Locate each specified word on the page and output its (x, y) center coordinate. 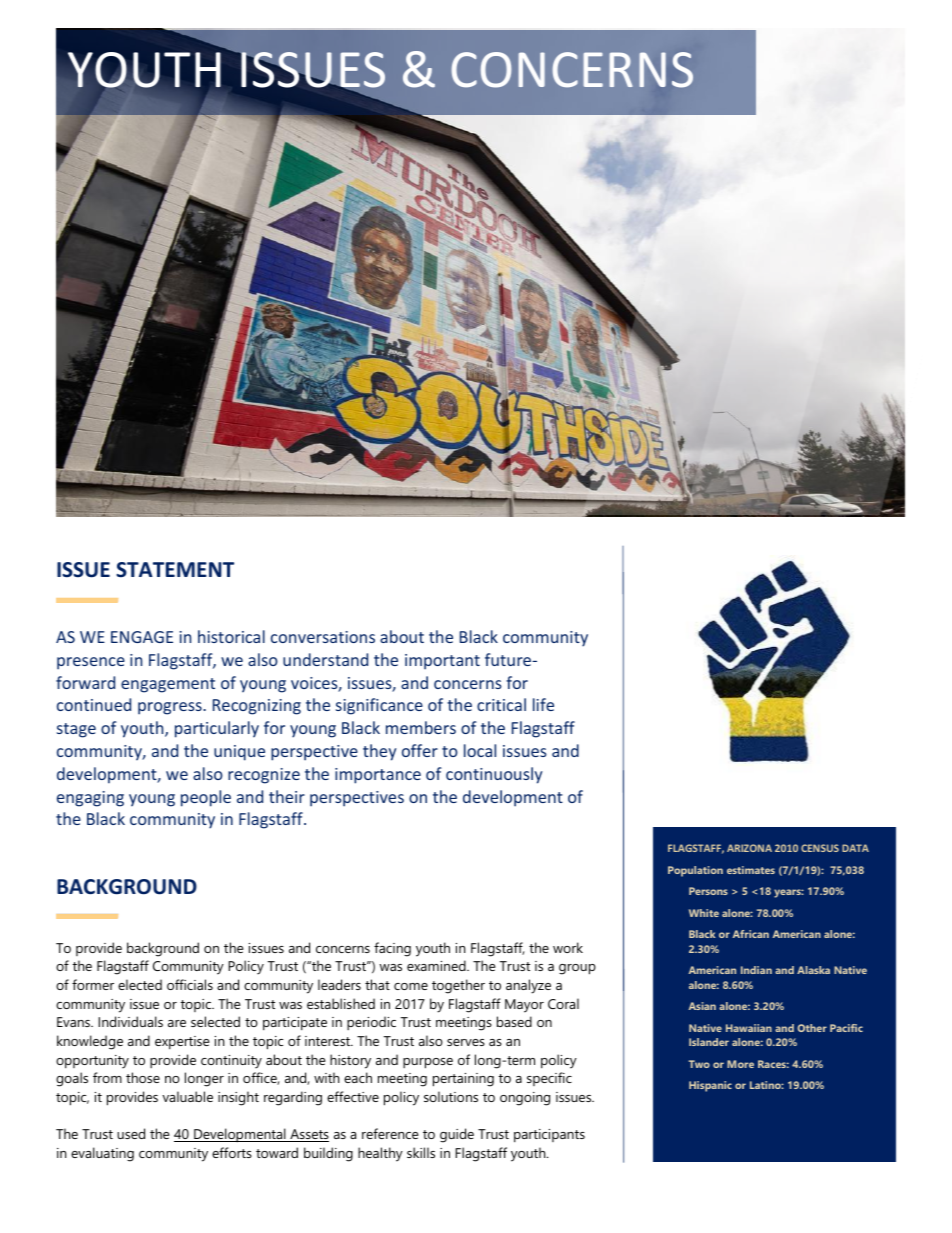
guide (457, 1135)
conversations (323, 637)
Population (695, 871)
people (206, 798)
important (442, 662)
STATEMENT (175, 570)
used (131, 1133)
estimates (751, 870)
